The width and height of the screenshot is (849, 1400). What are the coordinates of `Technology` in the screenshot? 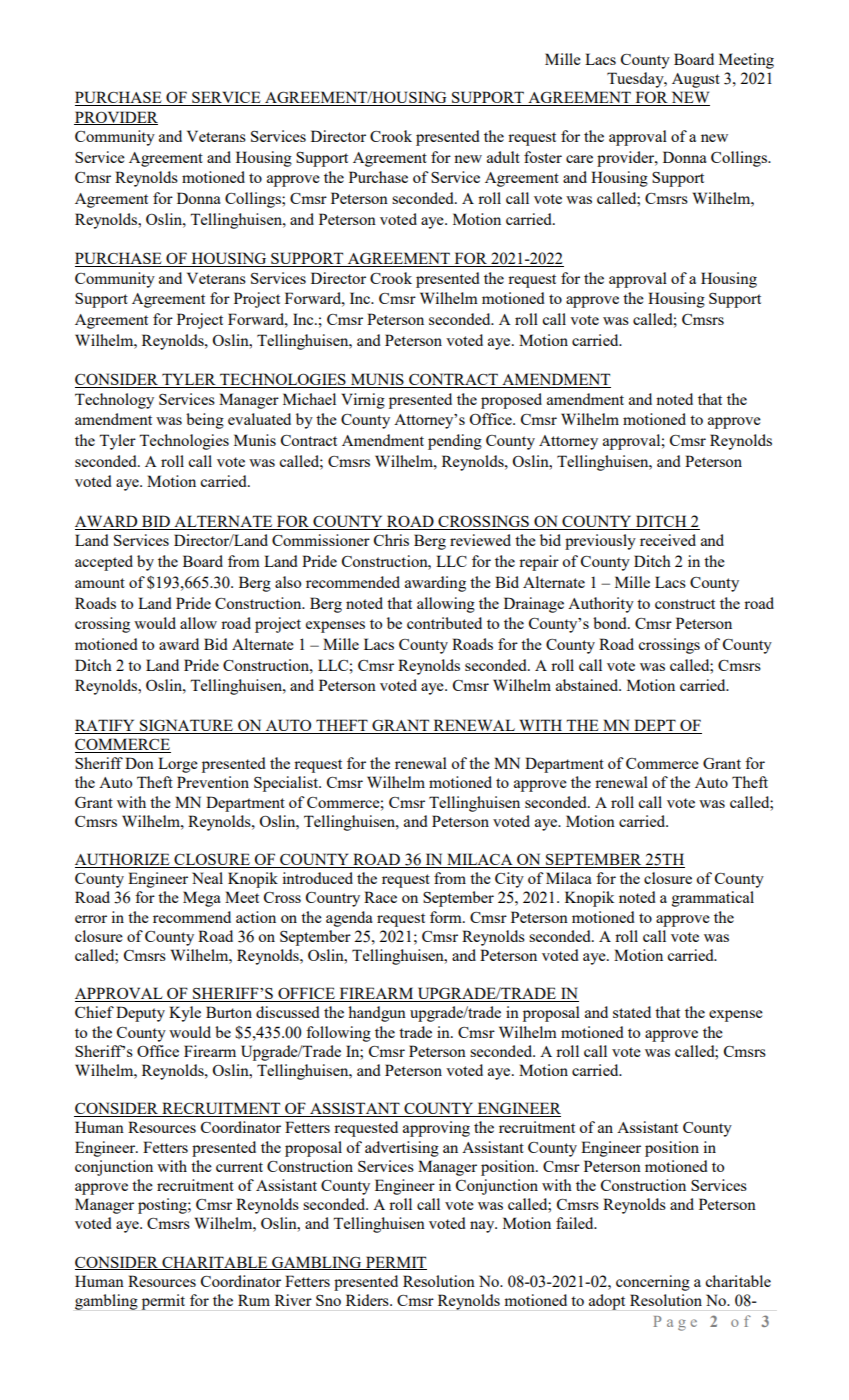 It's located at (114, 401).
